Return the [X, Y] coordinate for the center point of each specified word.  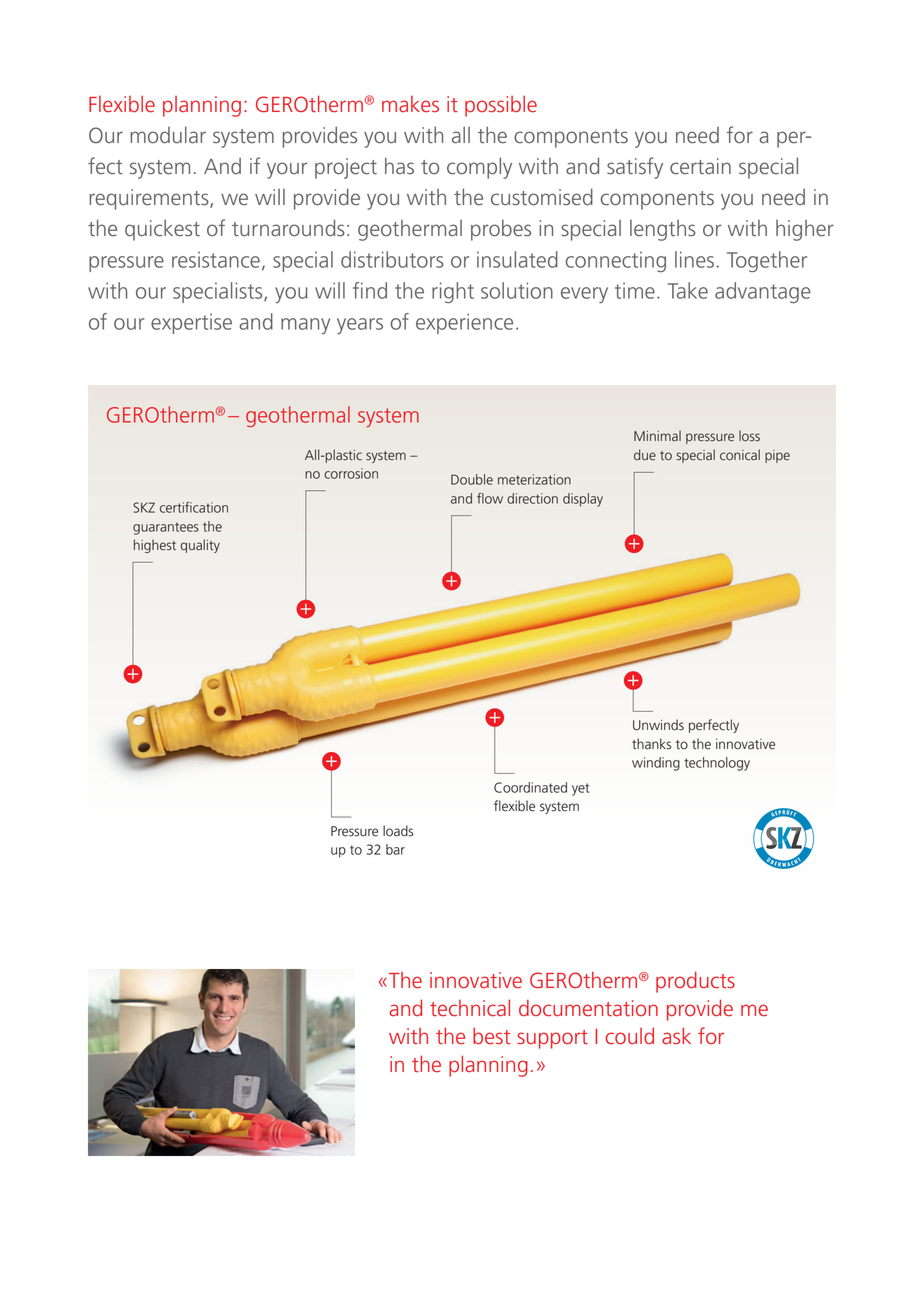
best [491, 1036]
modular [168, 134]
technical [470, 1008]
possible [501, 106]
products [695, 982]
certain [700, 166]
